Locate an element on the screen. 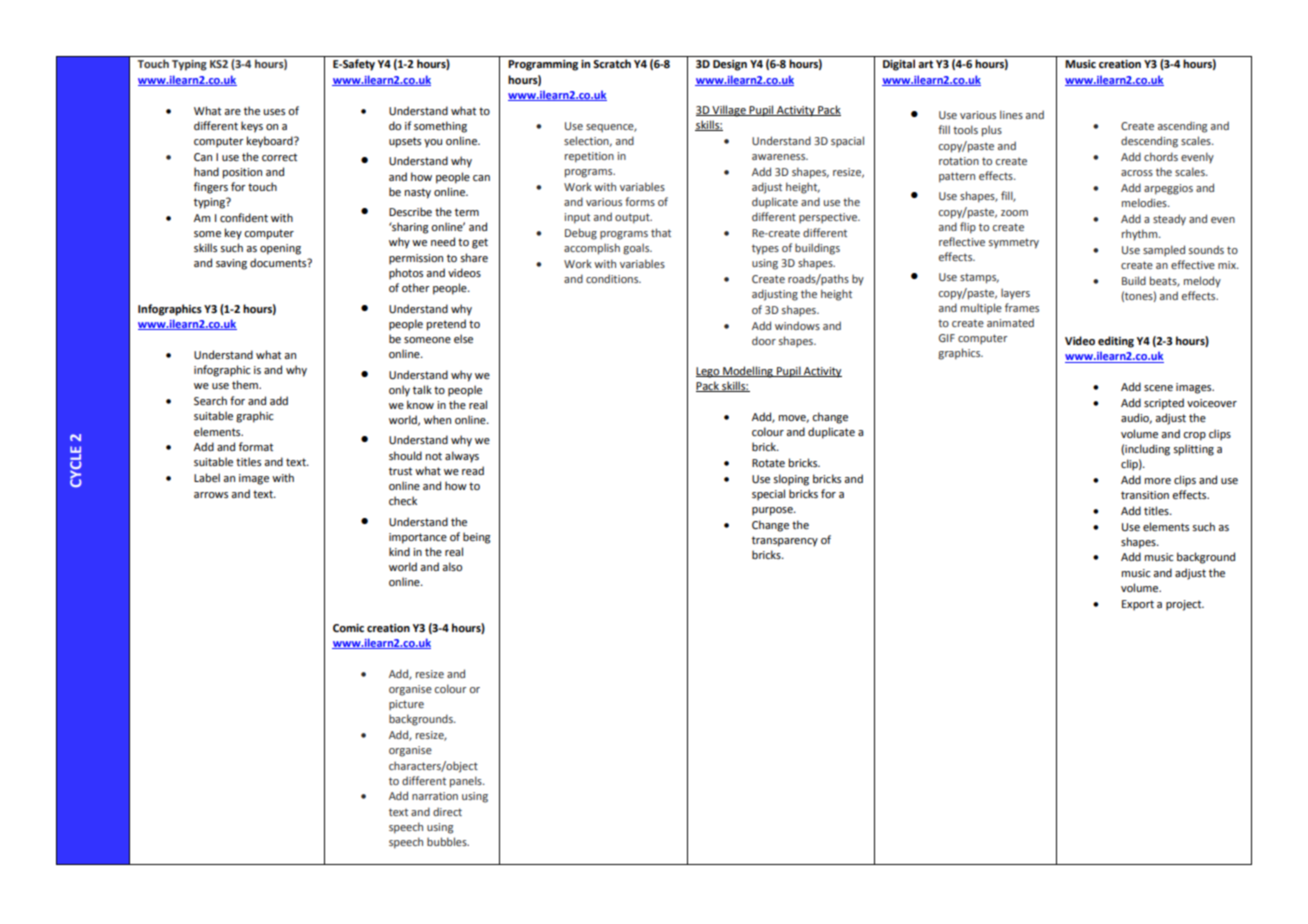 The image size is (1308, 924). narration is located at coordinates (435, 796).
